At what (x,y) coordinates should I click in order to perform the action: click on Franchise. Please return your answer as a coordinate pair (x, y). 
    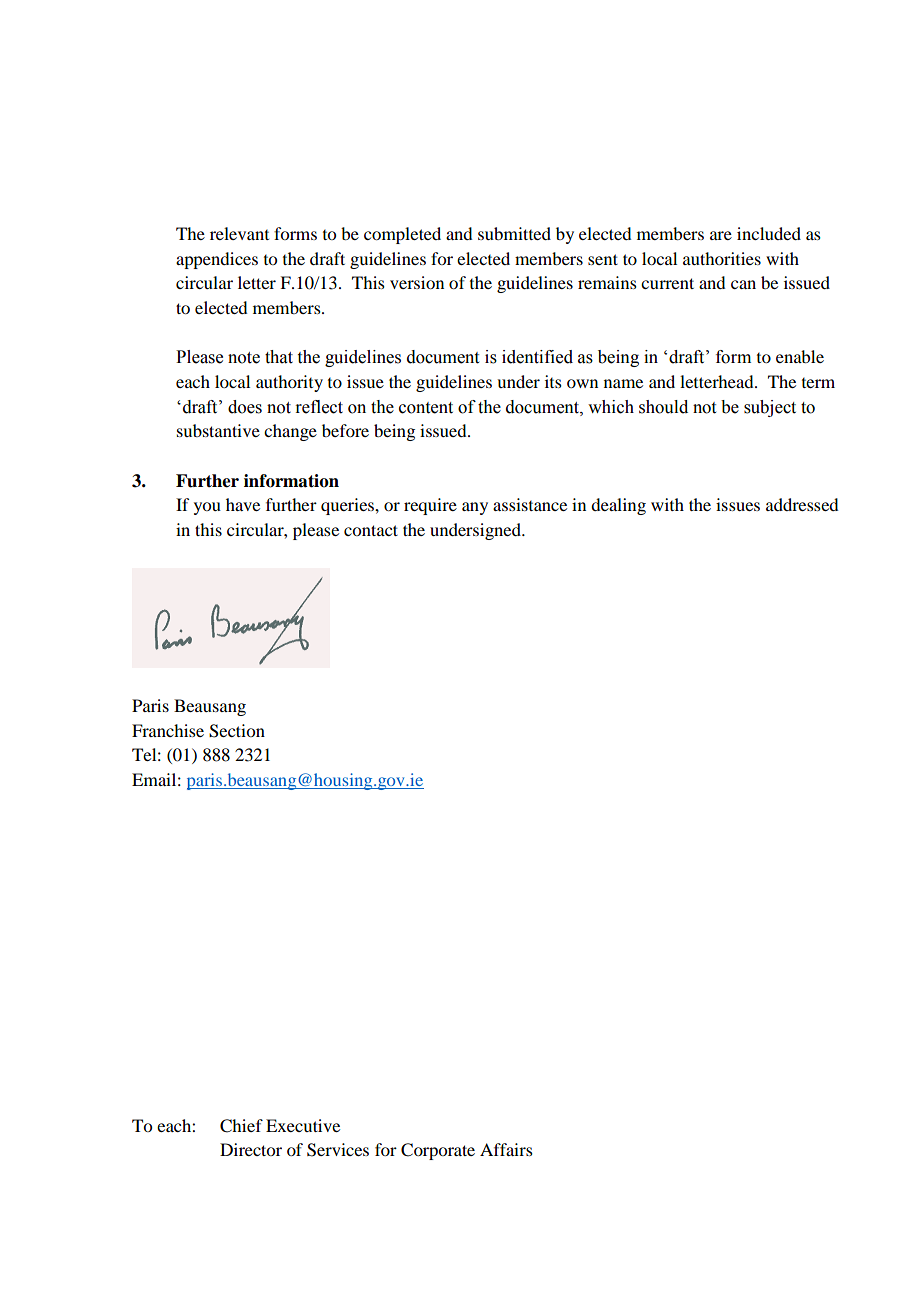
    Looking at the image, I should click on (168, 730).
